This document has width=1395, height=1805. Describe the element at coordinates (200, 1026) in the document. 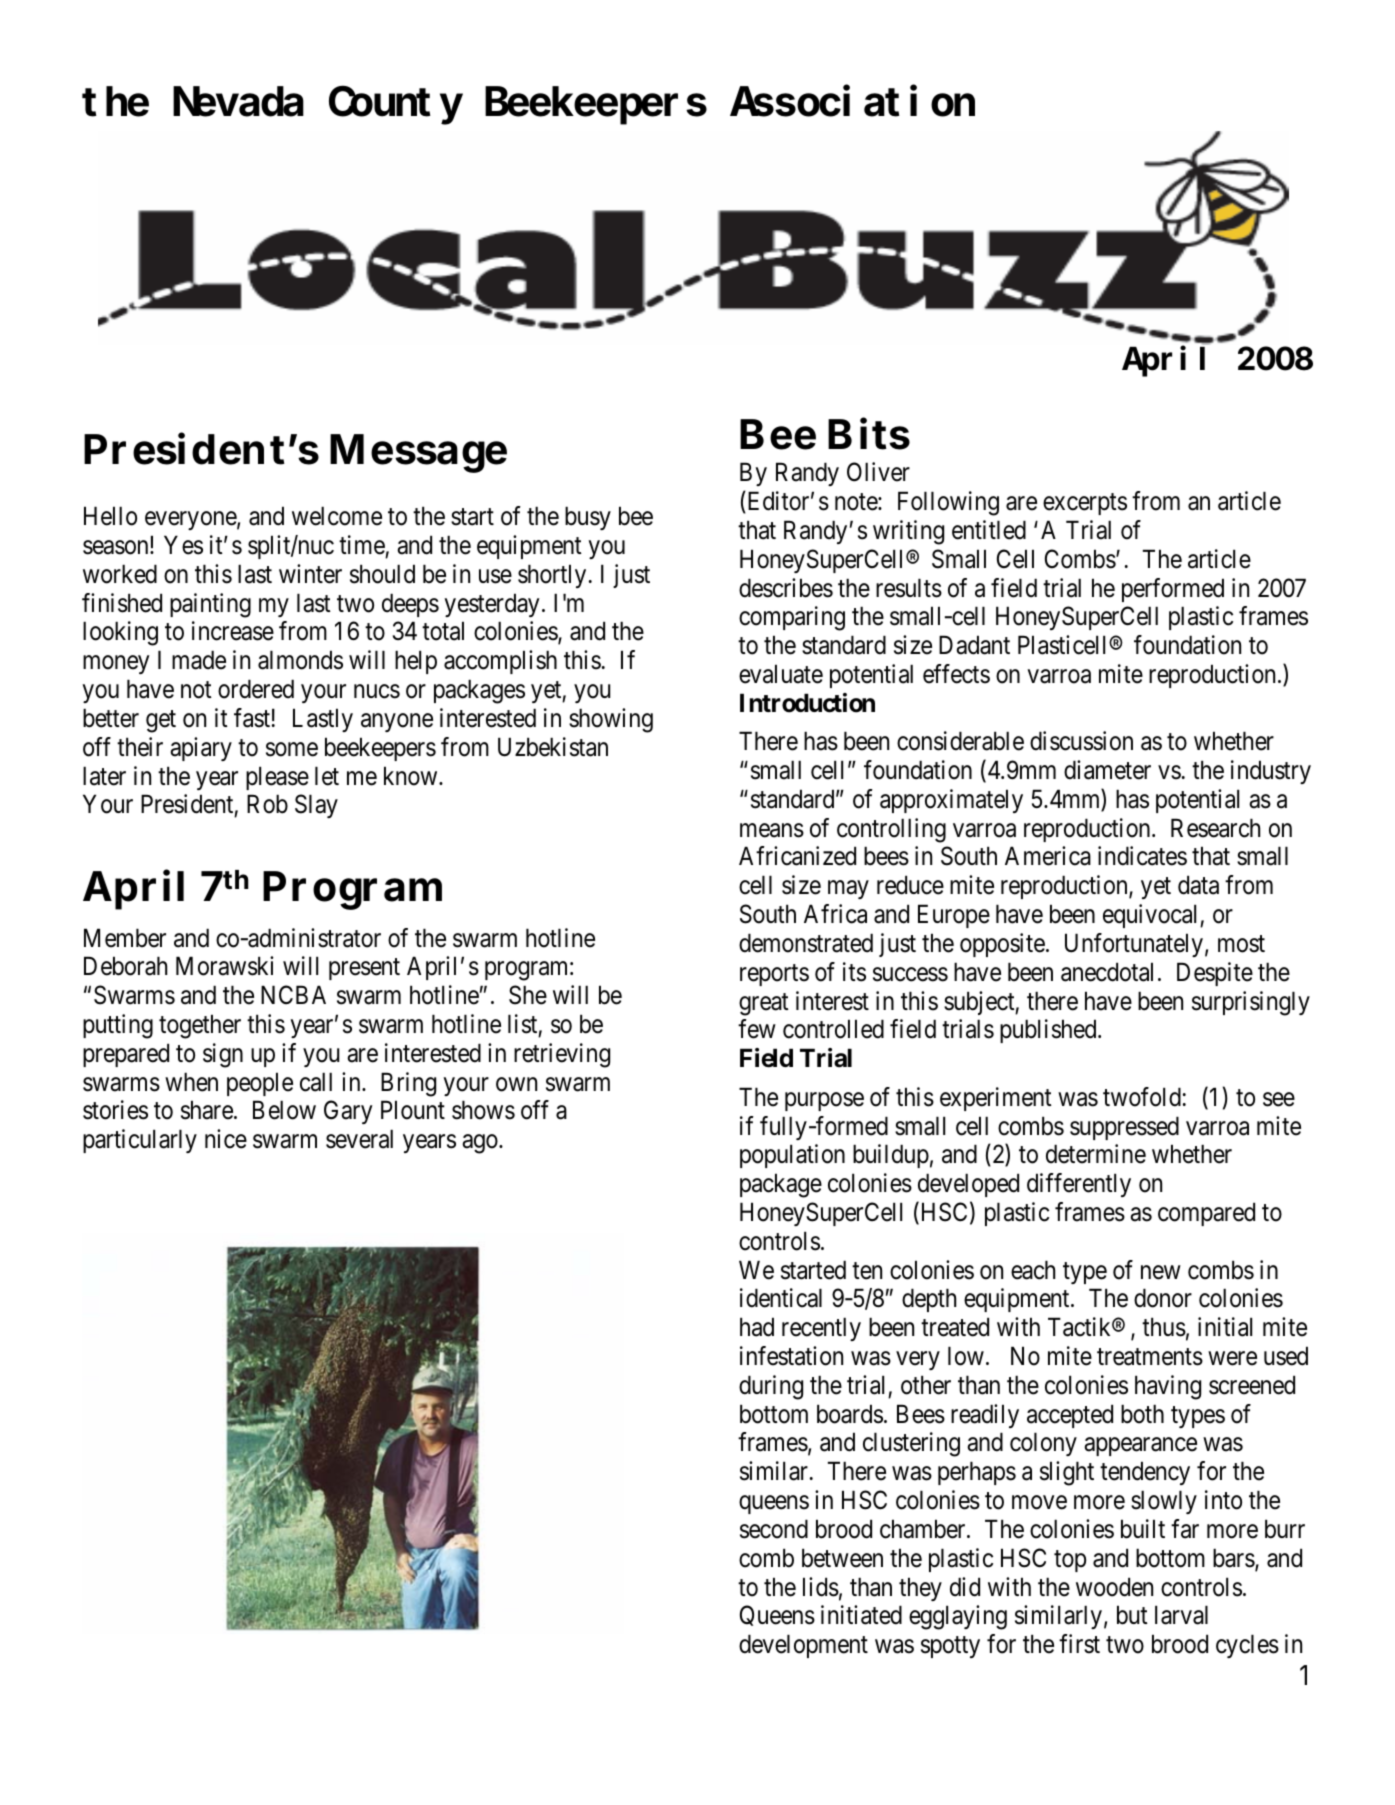

I see `together` at that location.
